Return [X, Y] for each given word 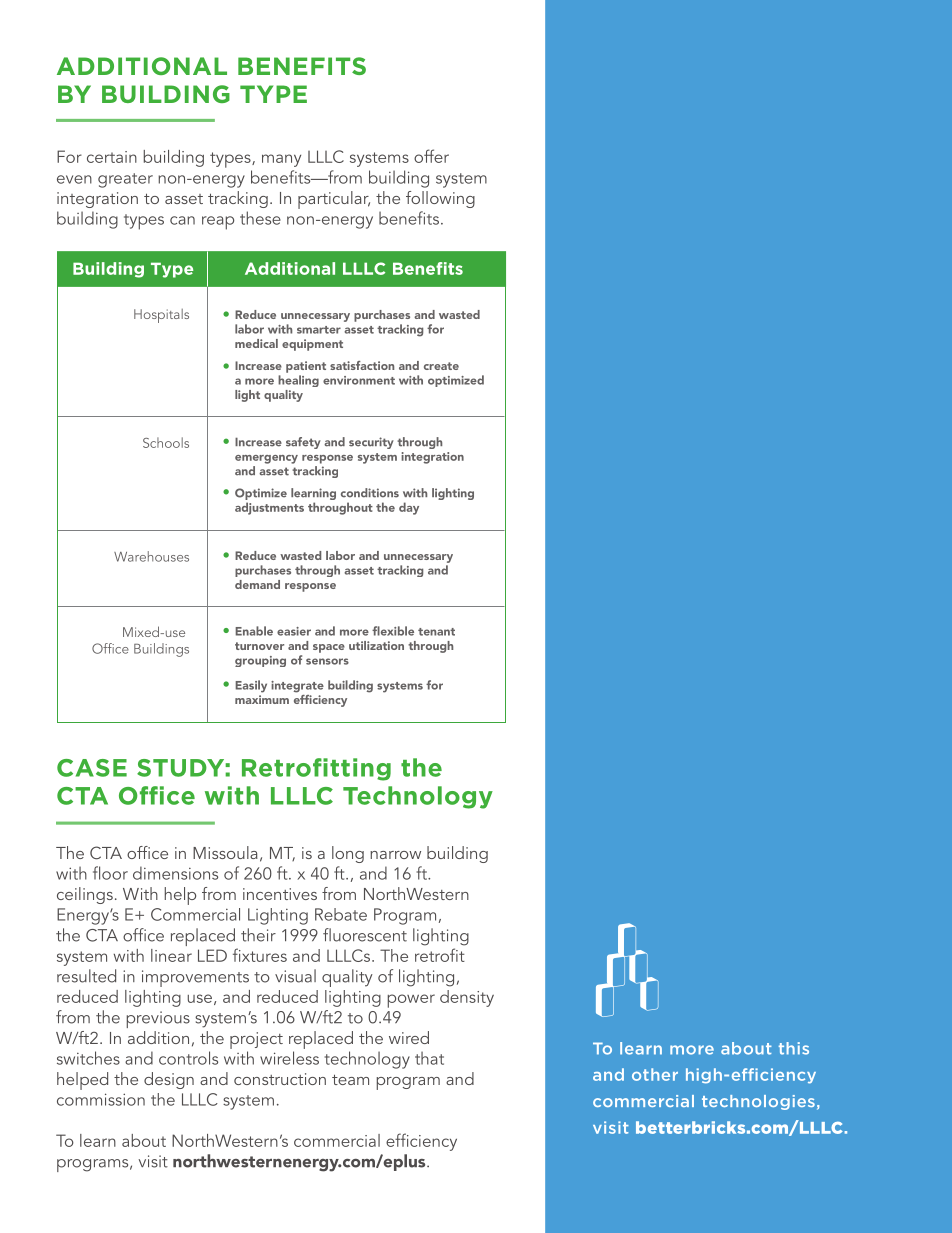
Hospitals [161, 316]
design [169, 1080]
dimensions [175, 873]
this [794, 1048]
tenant [436, 632]
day [409, 508]
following [440, 199]
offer [431, 156]
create [441, 366]
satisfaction [362, 365]
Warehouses [151, 556]
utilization [376, 645]
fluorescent [365, 935]
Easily [251, 686]
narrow [395, 855]
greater [125, 180]
